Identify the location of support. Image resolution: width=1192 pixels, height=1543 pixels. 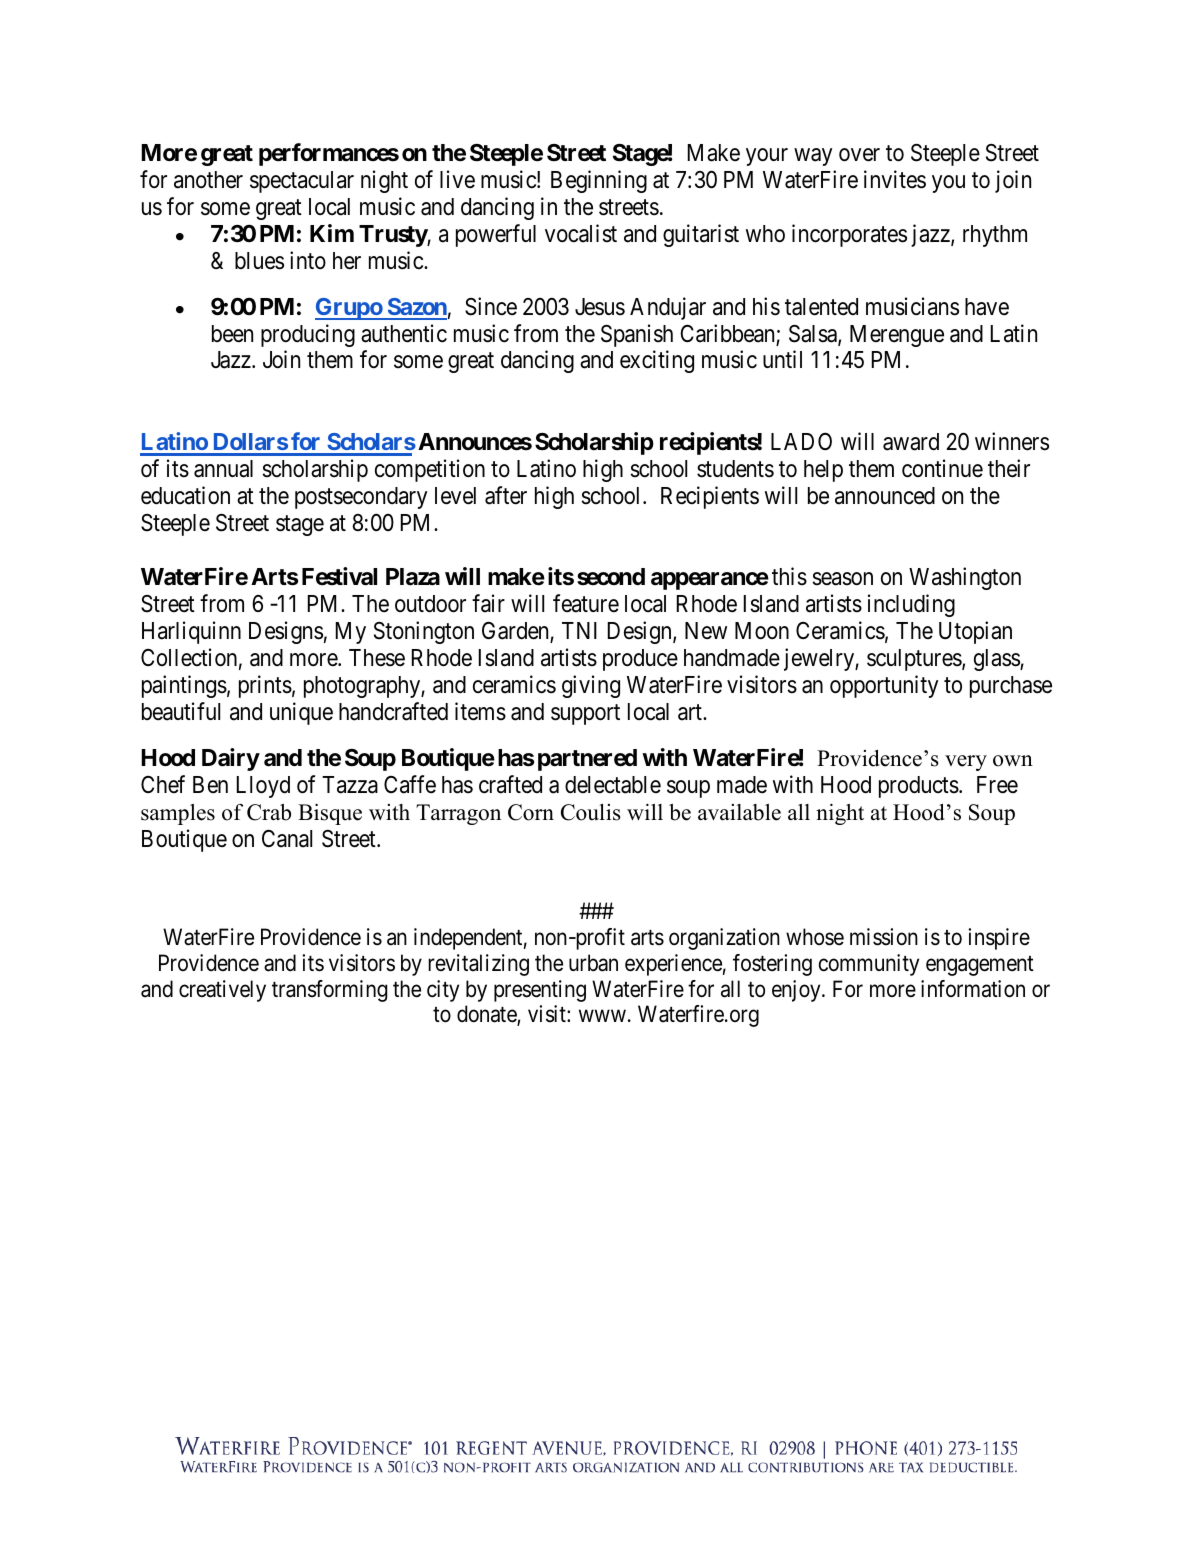
(585, 714).
